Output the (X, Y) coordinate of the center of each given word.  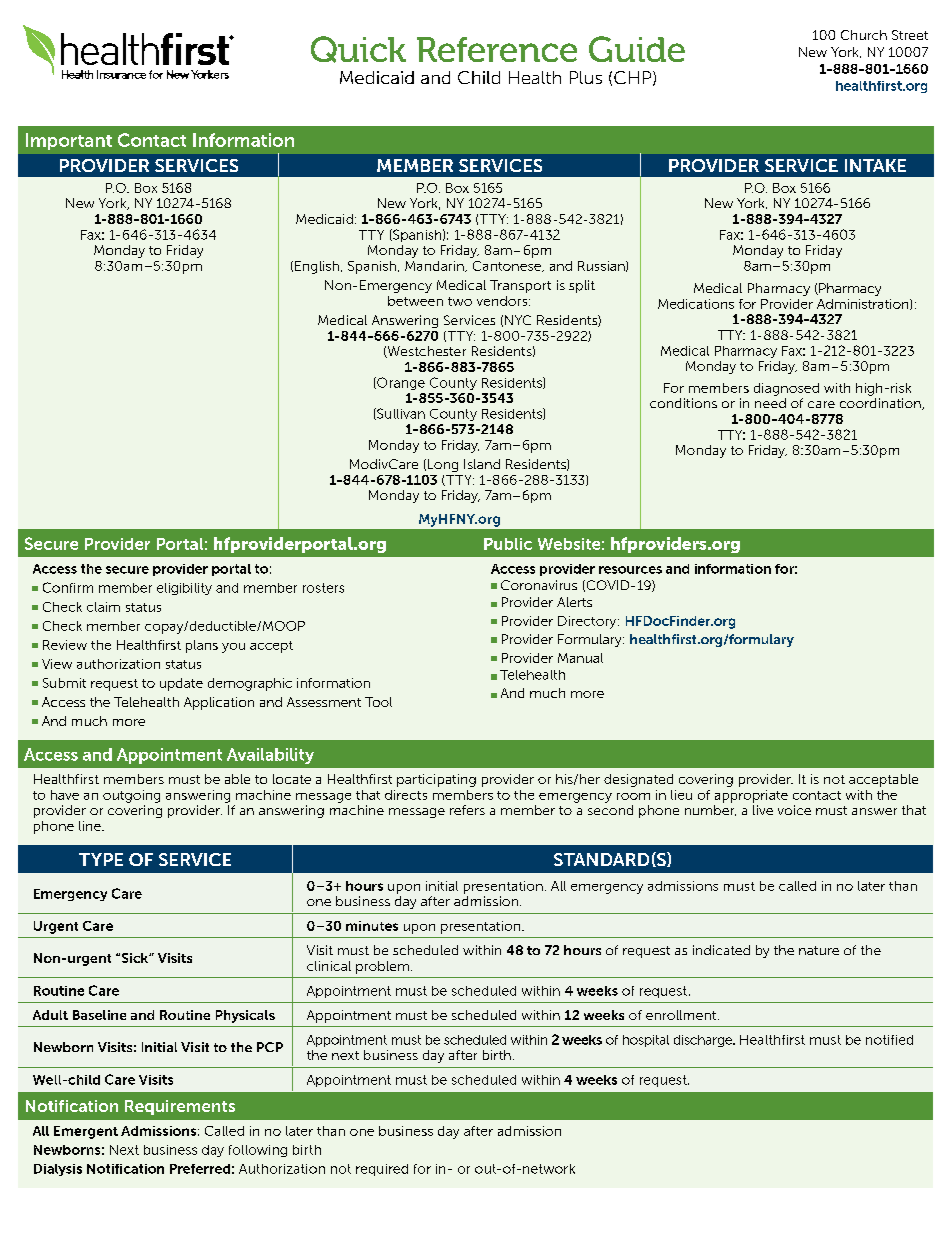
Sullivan (400, 414)
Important (69, 141)
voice (794, 810)
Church (864, 35)
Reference (497, 49)
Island (482, 464)
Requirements (180, 1107)
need (770, 403)
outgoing (131, 796)
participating (436, 780)
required (382, 1170)
